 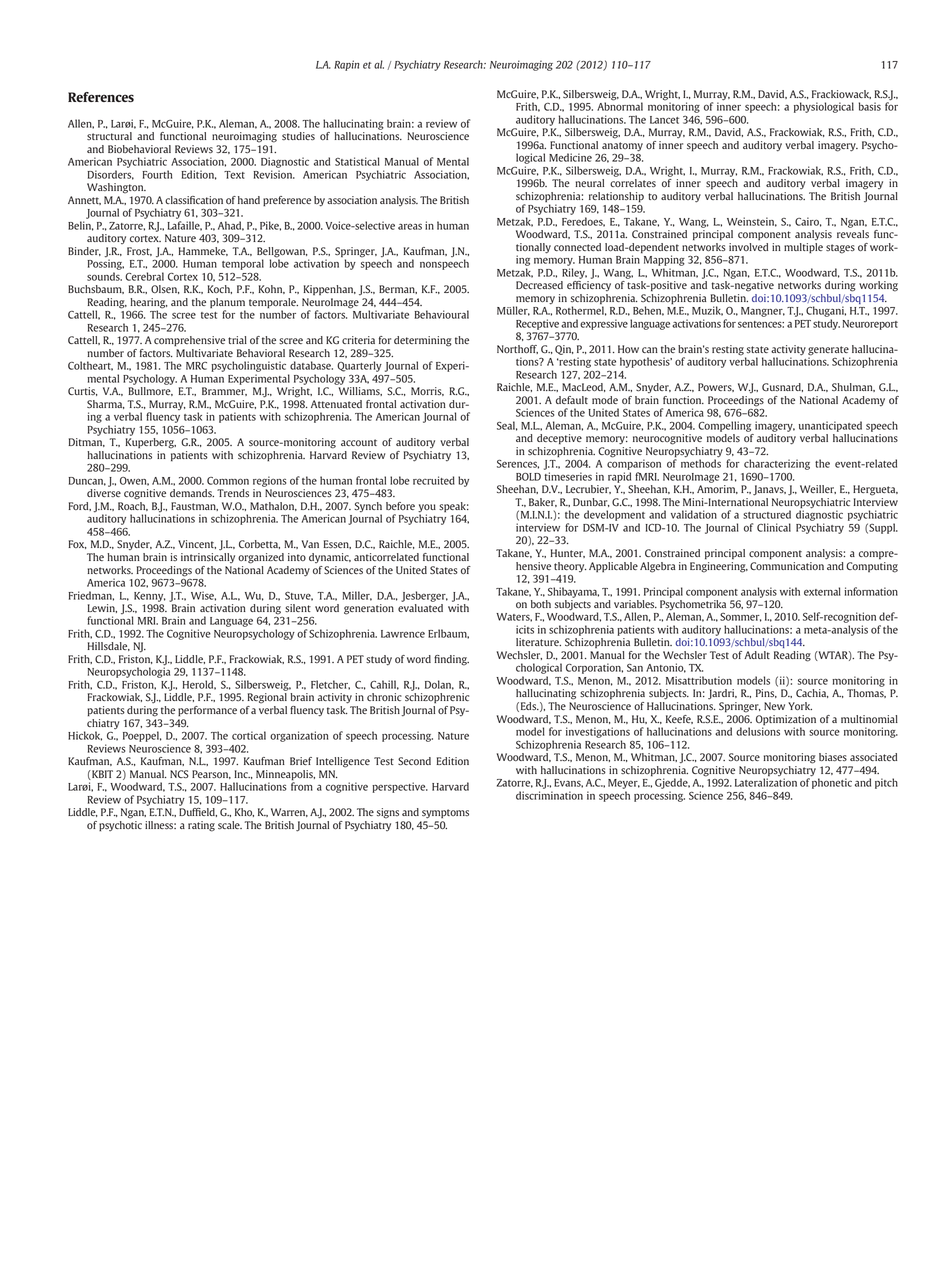 What do you see at coordinates (201, 826) in the image?
I see `rating` at bounding box center [201, 826].
